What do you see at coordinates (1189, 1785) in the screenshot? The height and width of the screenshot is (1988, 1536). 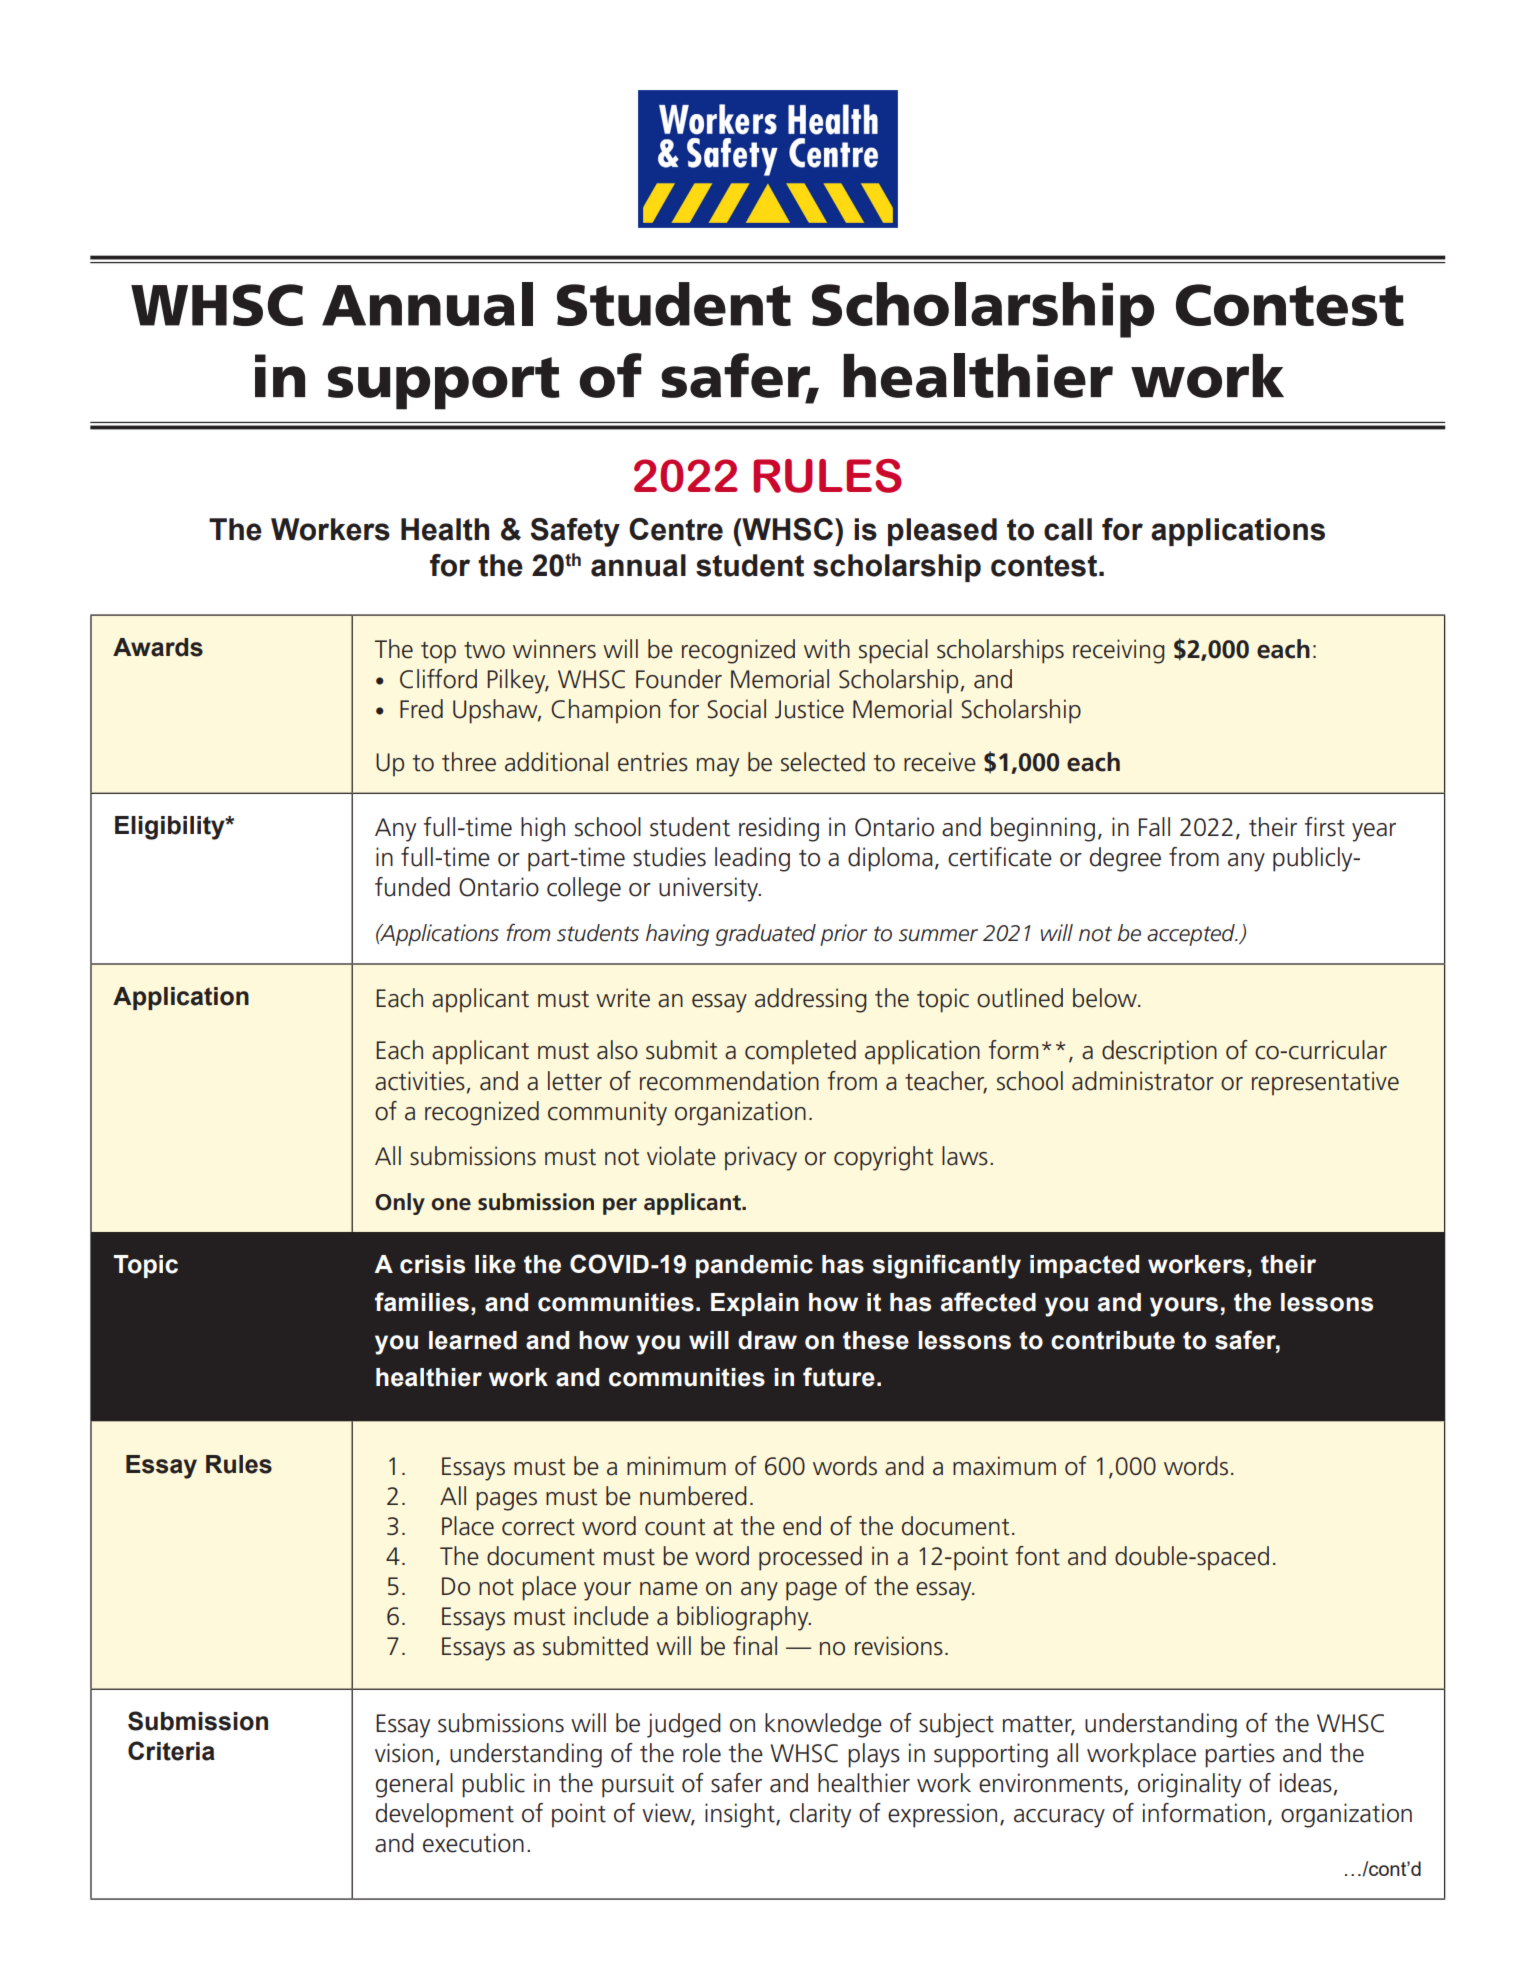 I see `originality` at bounding box center [1189, 1785].
